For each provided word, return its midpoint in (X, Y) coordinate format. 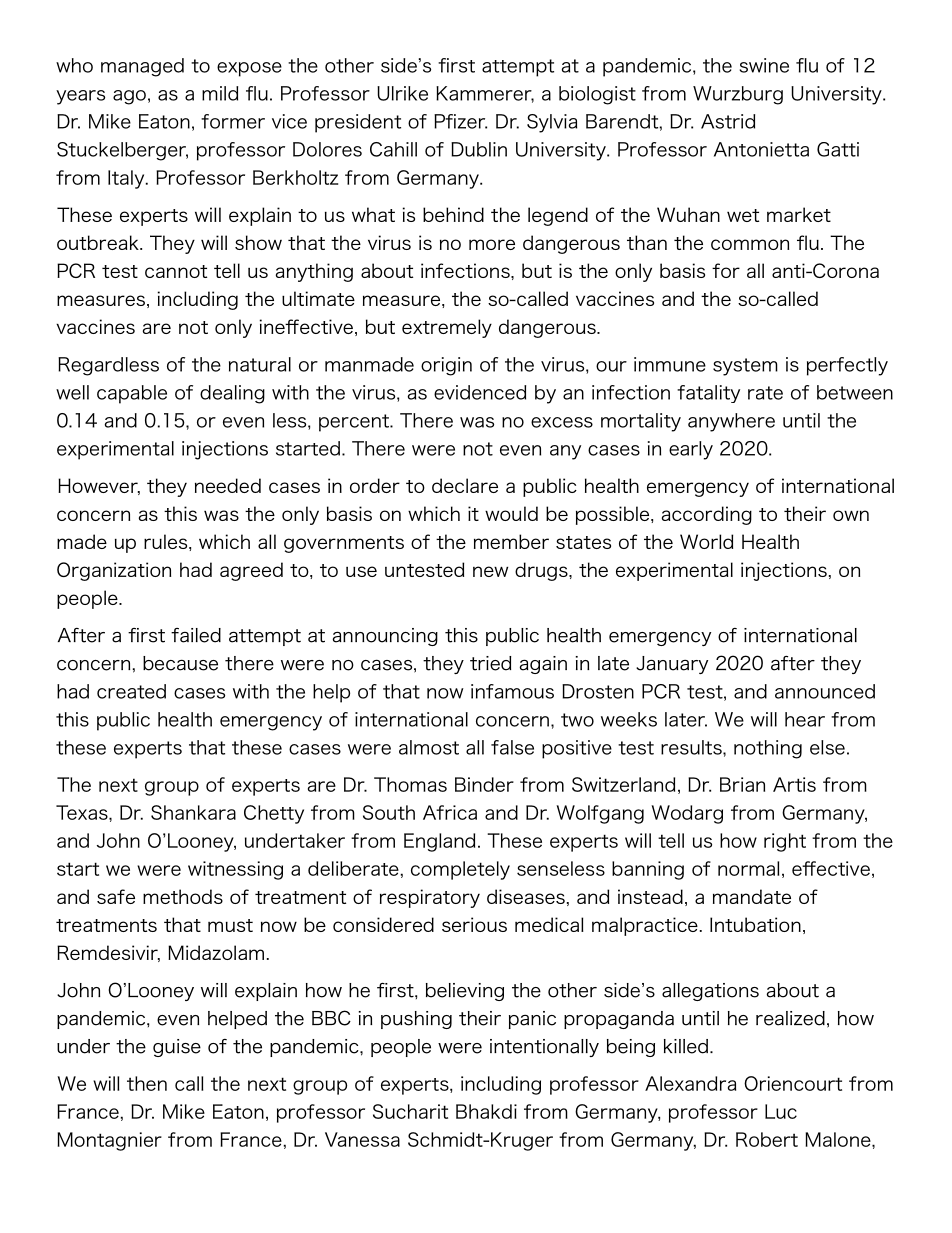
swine (764, 65)
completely (460, 870)
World (706, 541)
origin (446, 366)
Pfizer (460, 121)
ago (129, 97)
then (147, 1083)
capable (132, 394)
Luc (781, 1111)
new (490, 571)
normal (748, 868)
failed (196, 635)
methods (183, 896)
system (745, 367)
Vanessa (362, 1139)
